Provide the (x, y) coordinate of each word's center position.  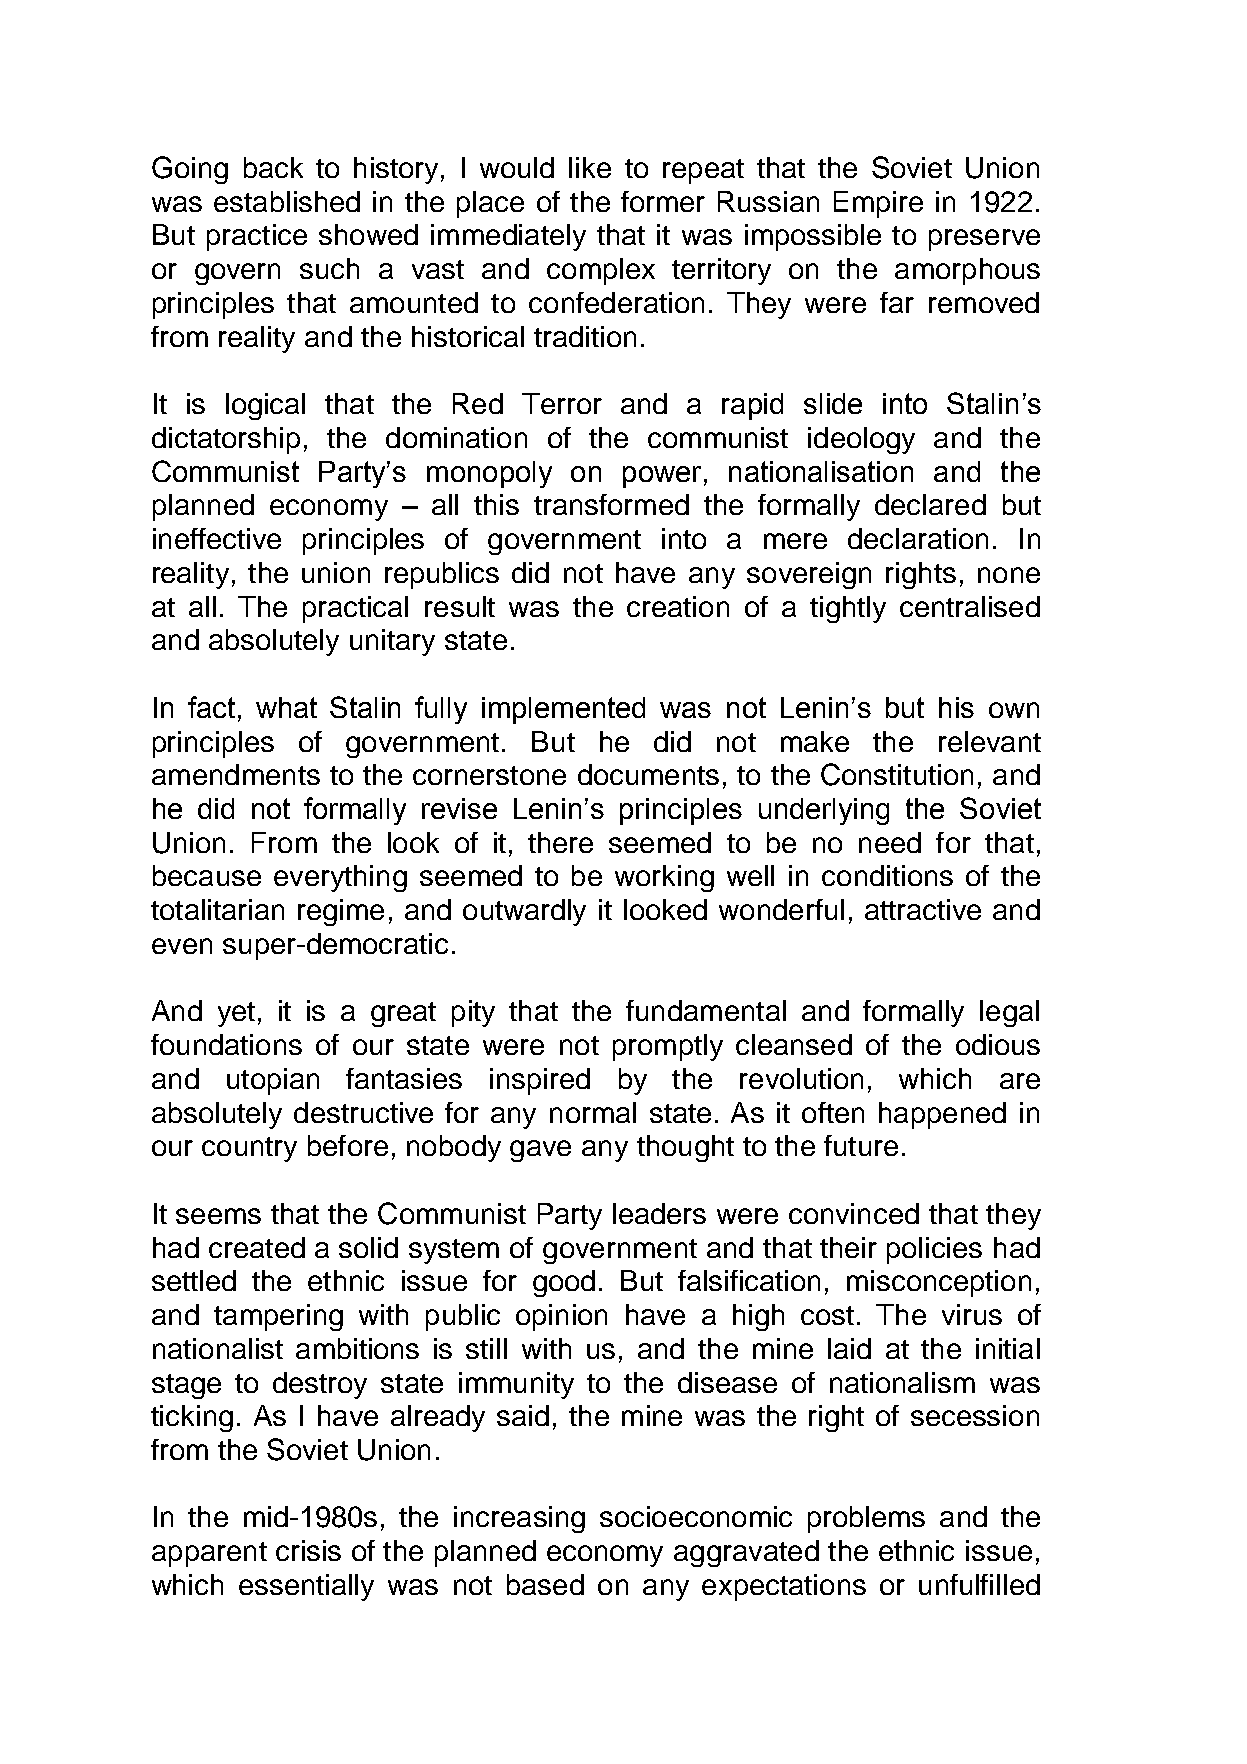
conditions (887, 875)
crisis (308, 1550)
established (287, 201)
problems (866, 1519)
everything (340, 878)
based (545, 1584)
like (590, 167)
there (560, 842)
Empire (878, 204)
